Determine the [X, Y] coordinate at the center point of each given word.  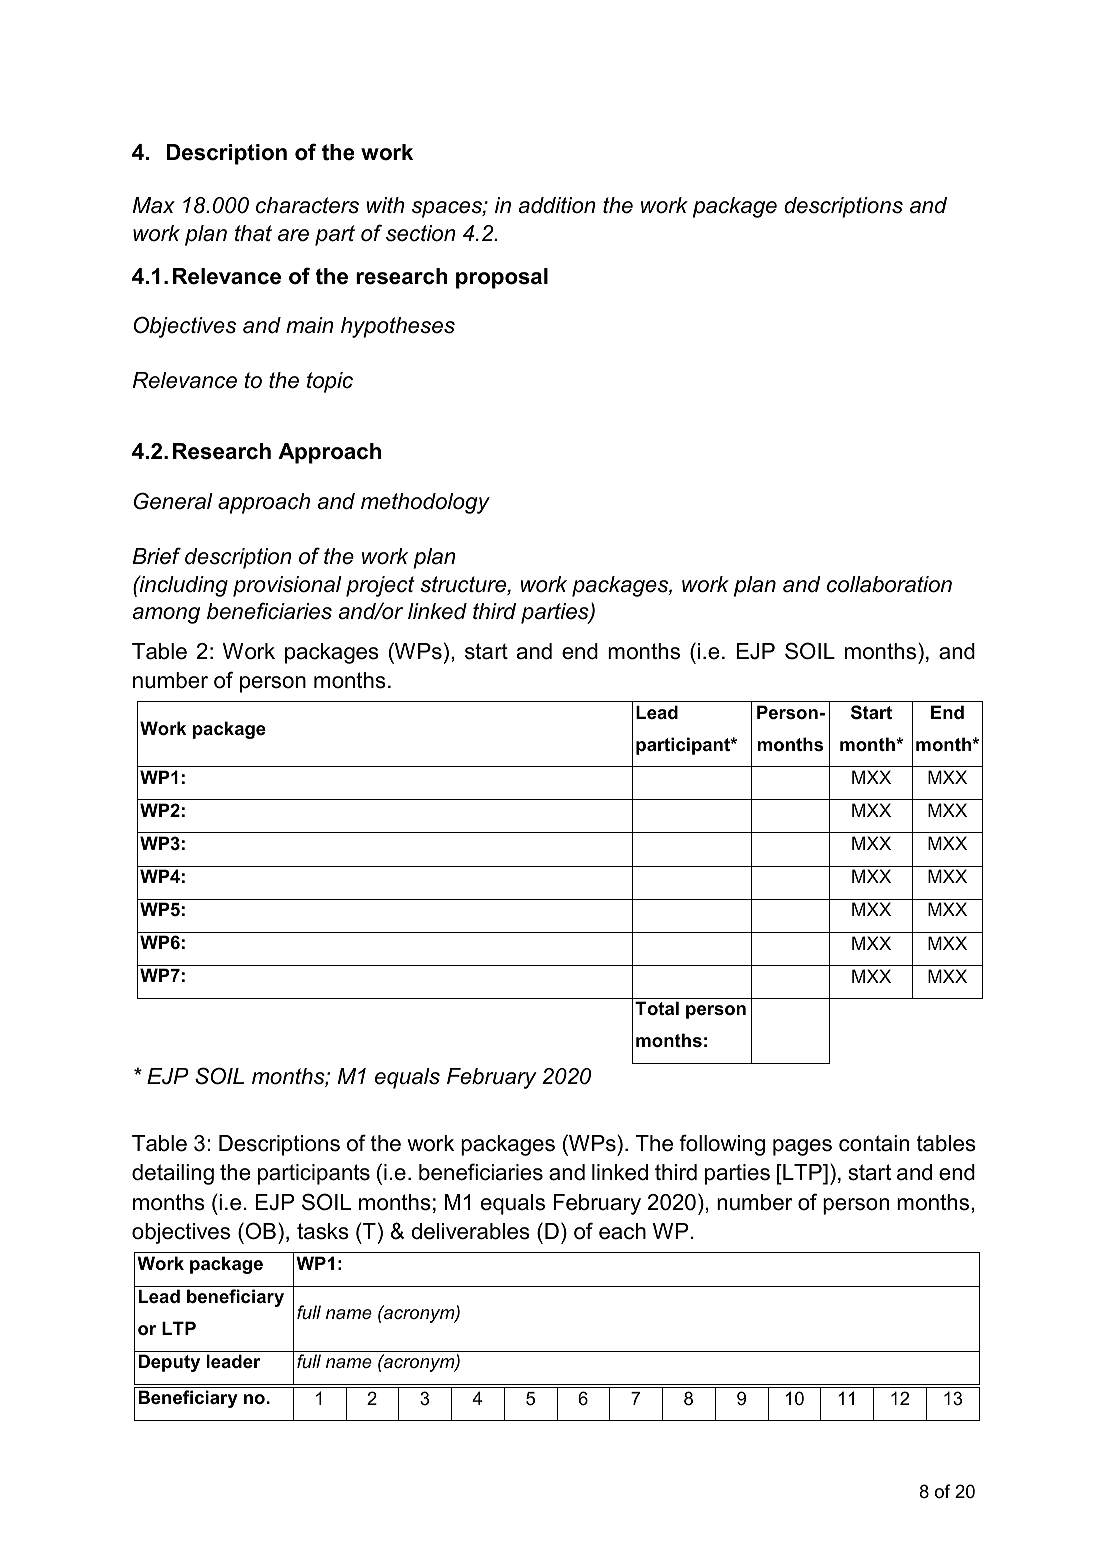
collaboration [889, 584]
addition [557, 205]
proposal [502, 278]
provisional [287, 586]
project [380, 586]
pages [802, 1147]
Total [657, 1008]
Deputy [169, 1363]
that [253, 233]
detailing [173, 1174]
